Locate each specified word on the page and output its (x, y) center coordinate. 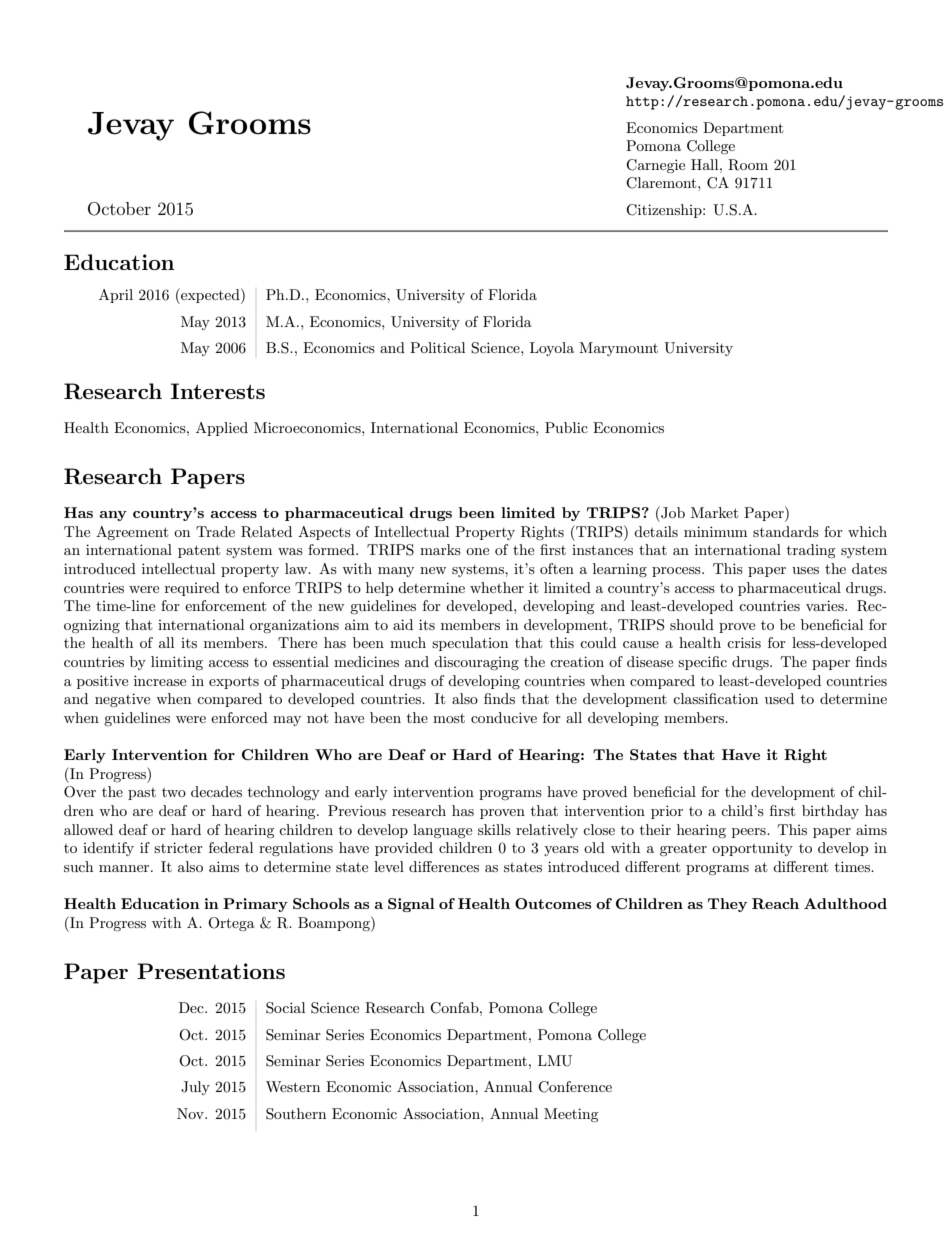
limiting (177, 663)
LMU (555, 1061)
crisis (744, 642)
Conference (575, 1087)
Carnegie (655, 166)
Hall (706, 164)
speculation (470, 644)
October (119, 209)
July (195, 1088)
